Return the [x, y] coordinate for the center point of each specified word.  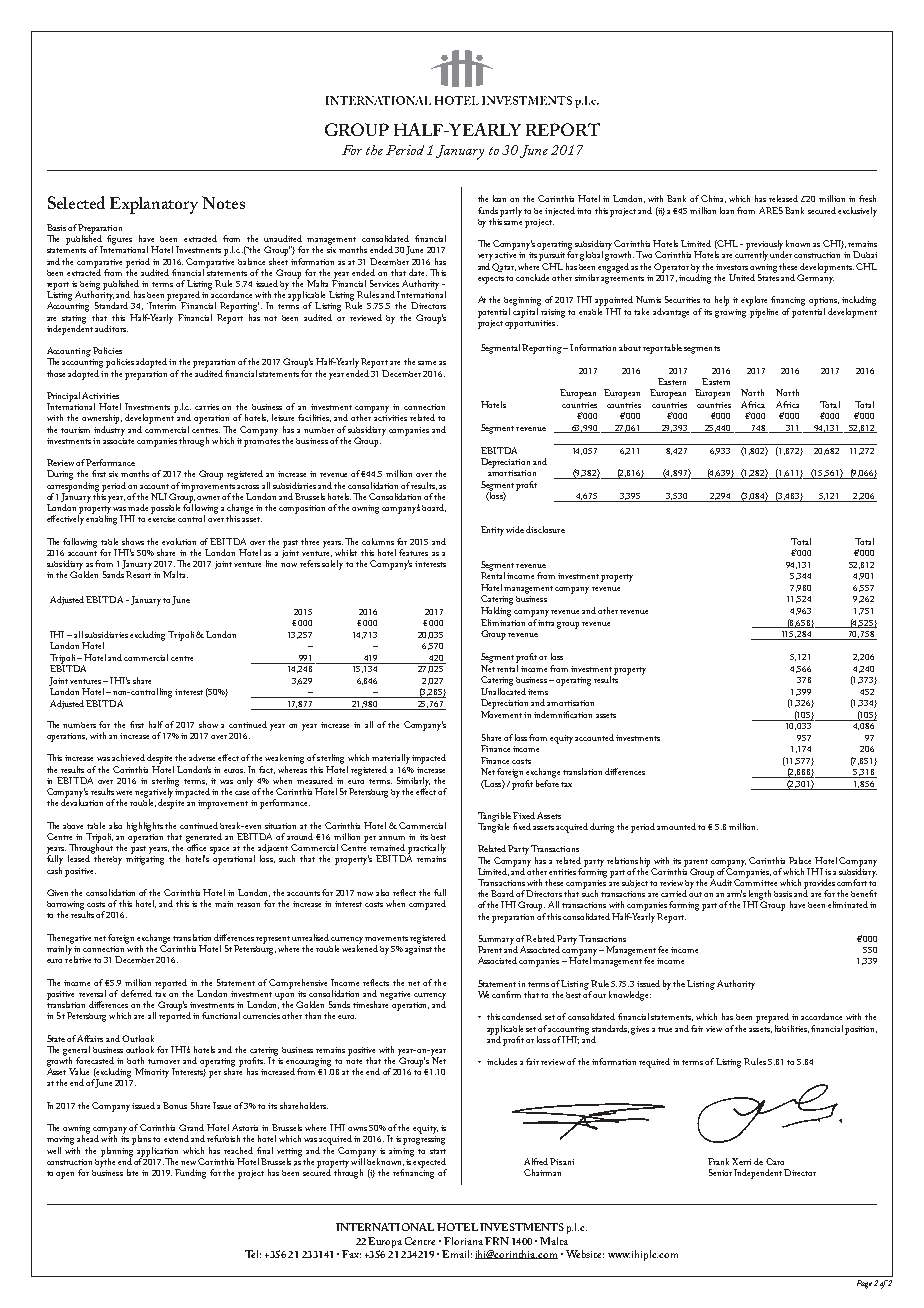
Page [864, 1284]
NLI [159, 496]
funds [488, 210]
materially [391, 759]
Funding [190, 1174]
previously [765, 246]
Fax [351, 1254]
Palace [800, 860]
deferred [136, 993]
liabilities [792, 1029]
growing [730, 313]
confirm [506, 994]
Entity [494, 531]
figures [119, 240]
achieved [128, 757]
